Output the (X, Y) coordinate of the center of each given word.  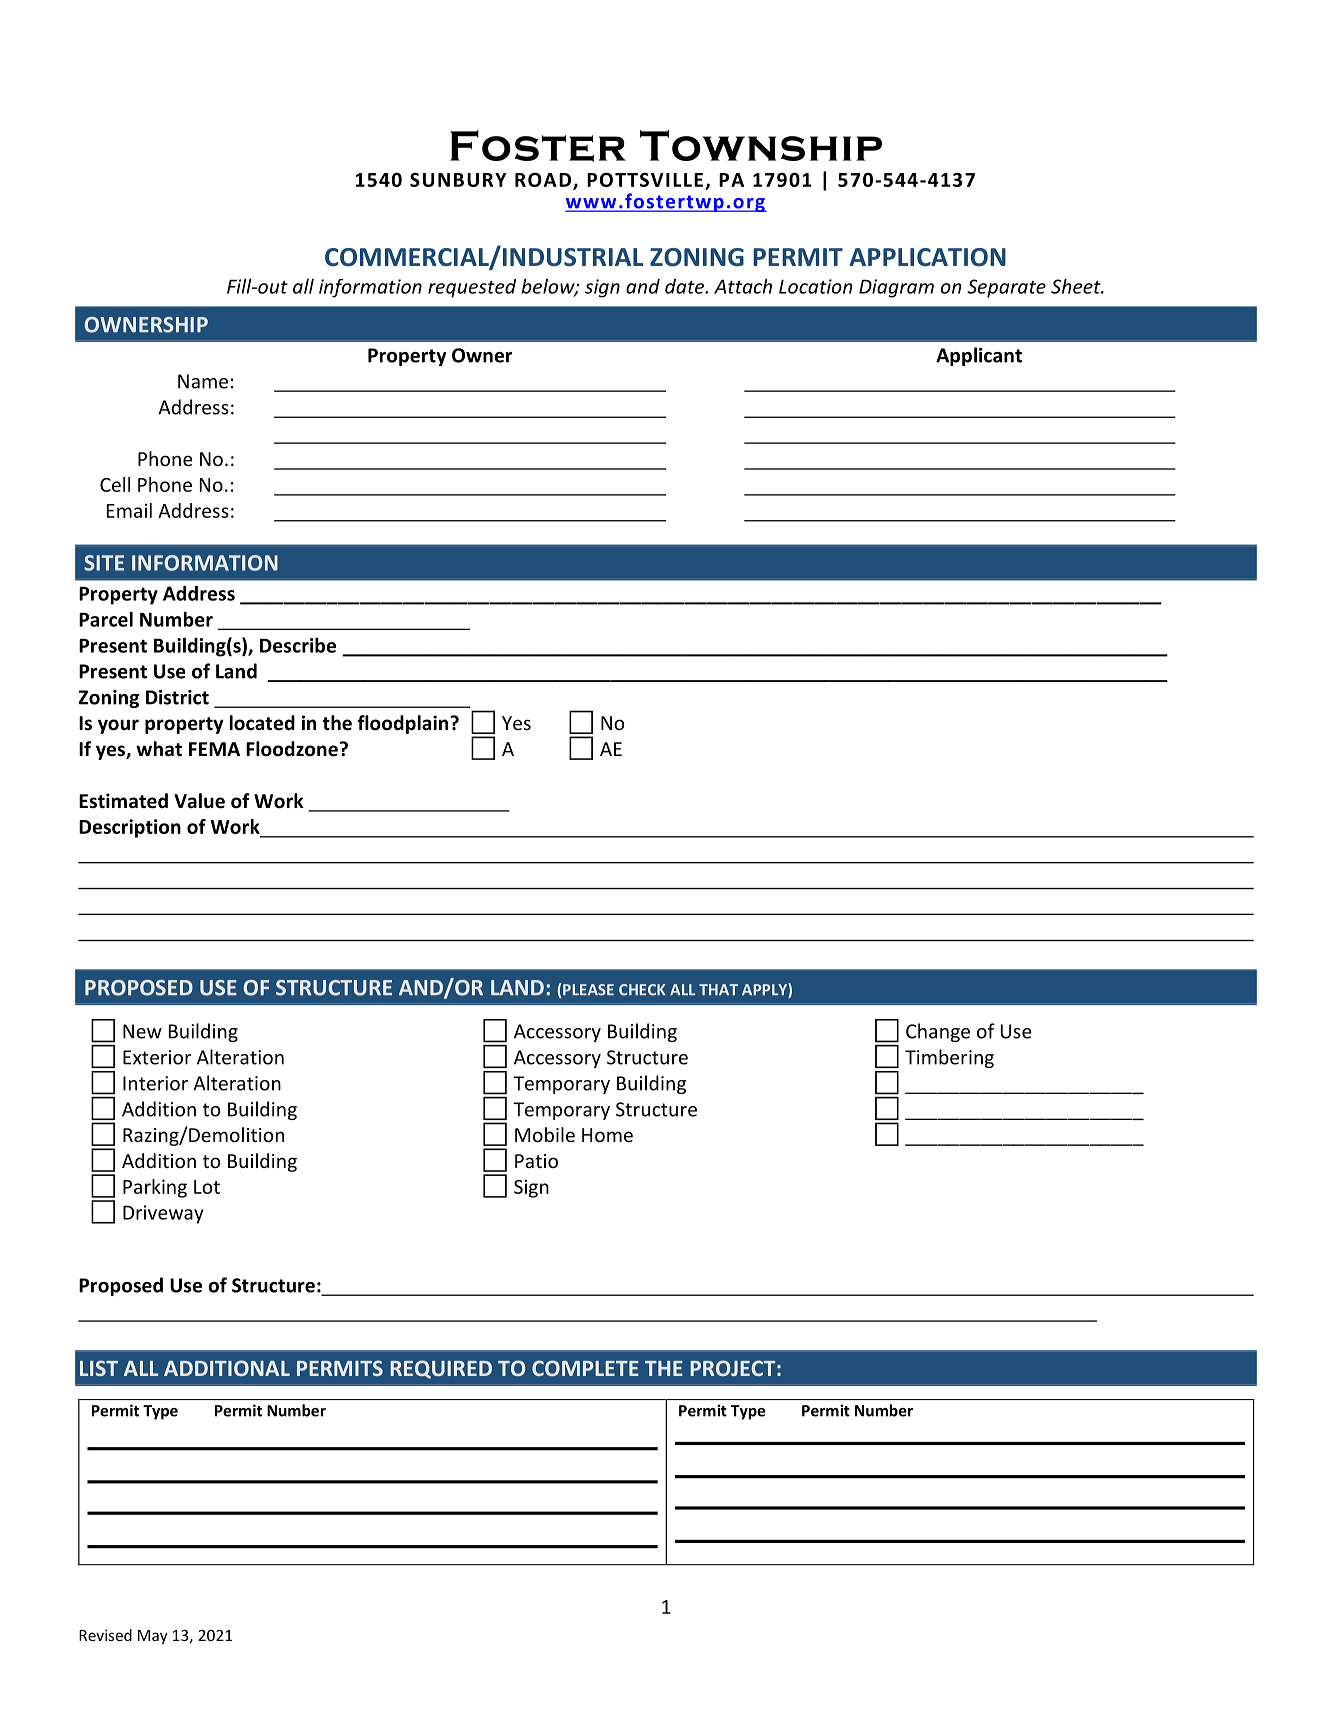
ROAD (543, 180)
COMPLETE (585, 1368)
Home (607, 1135)
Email (129, 510)
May (153, 1637)
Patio (536, 1161)
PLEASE (588, 990)
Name (203, 381)
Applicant (979, 356)
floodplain (404, 724)
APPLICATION (927, 257)
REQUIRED (441, 1369)
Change (938, 1032)
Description (130, 828)
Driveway (163, 1214)
